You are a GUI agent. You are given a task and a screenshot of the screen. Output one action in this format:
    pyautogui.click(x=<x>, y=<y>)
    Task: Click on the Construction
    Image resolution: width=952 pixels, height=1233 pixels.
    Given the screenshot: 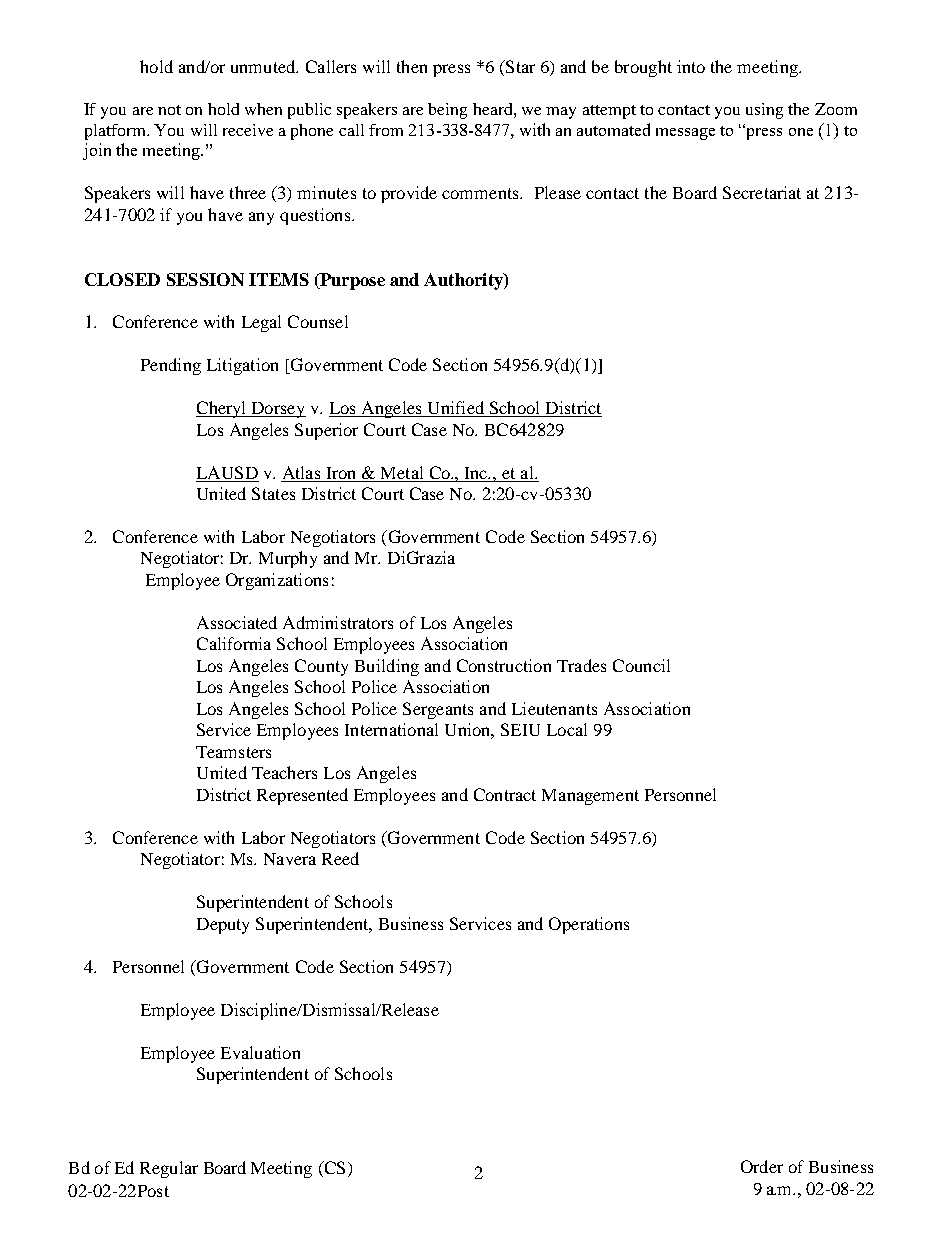 What is the action you would take?
    pyautogui.click(x=504, y=665)
